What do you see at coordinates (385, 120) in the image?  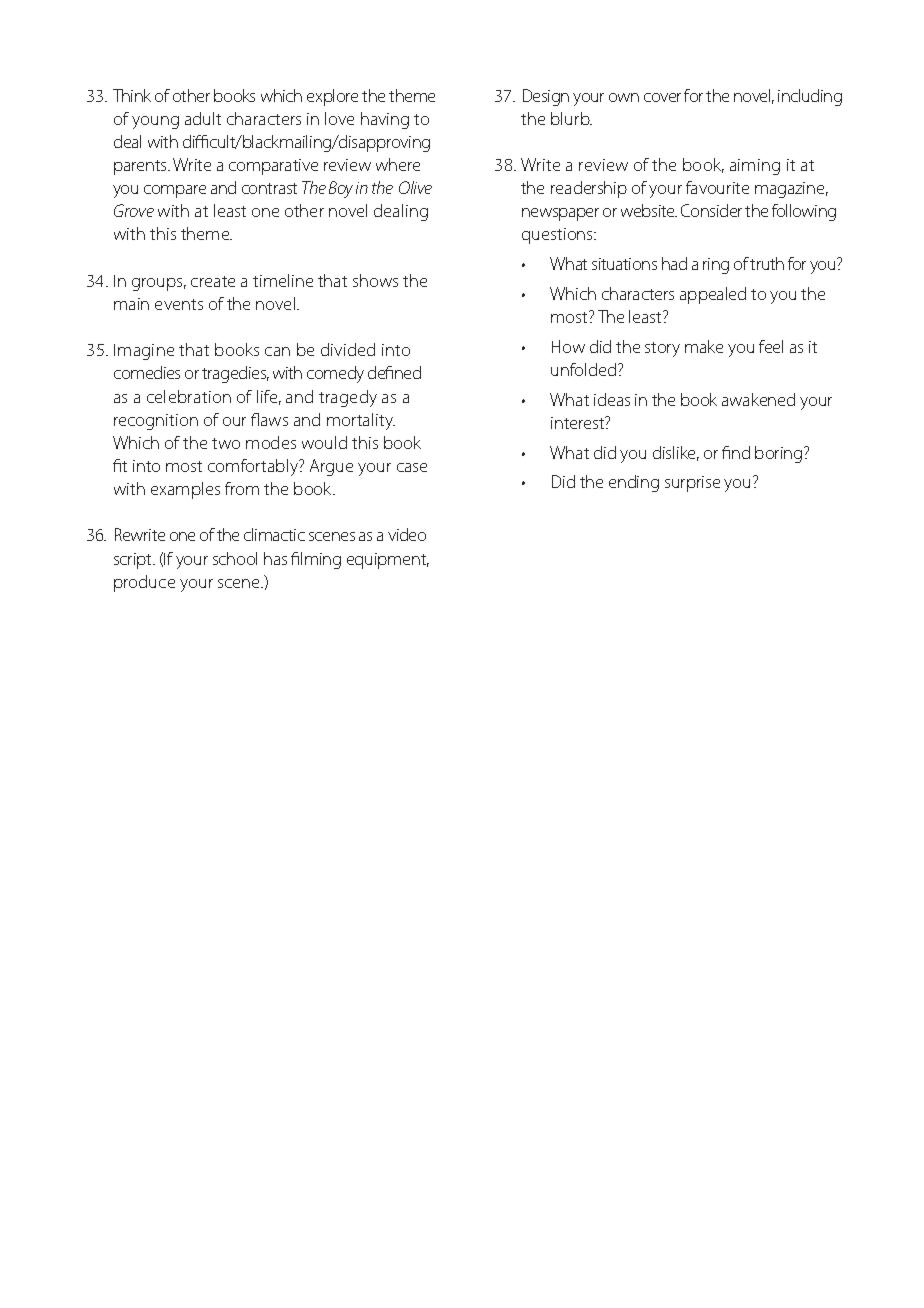 I see `having` at bounding box center [385, 120].
